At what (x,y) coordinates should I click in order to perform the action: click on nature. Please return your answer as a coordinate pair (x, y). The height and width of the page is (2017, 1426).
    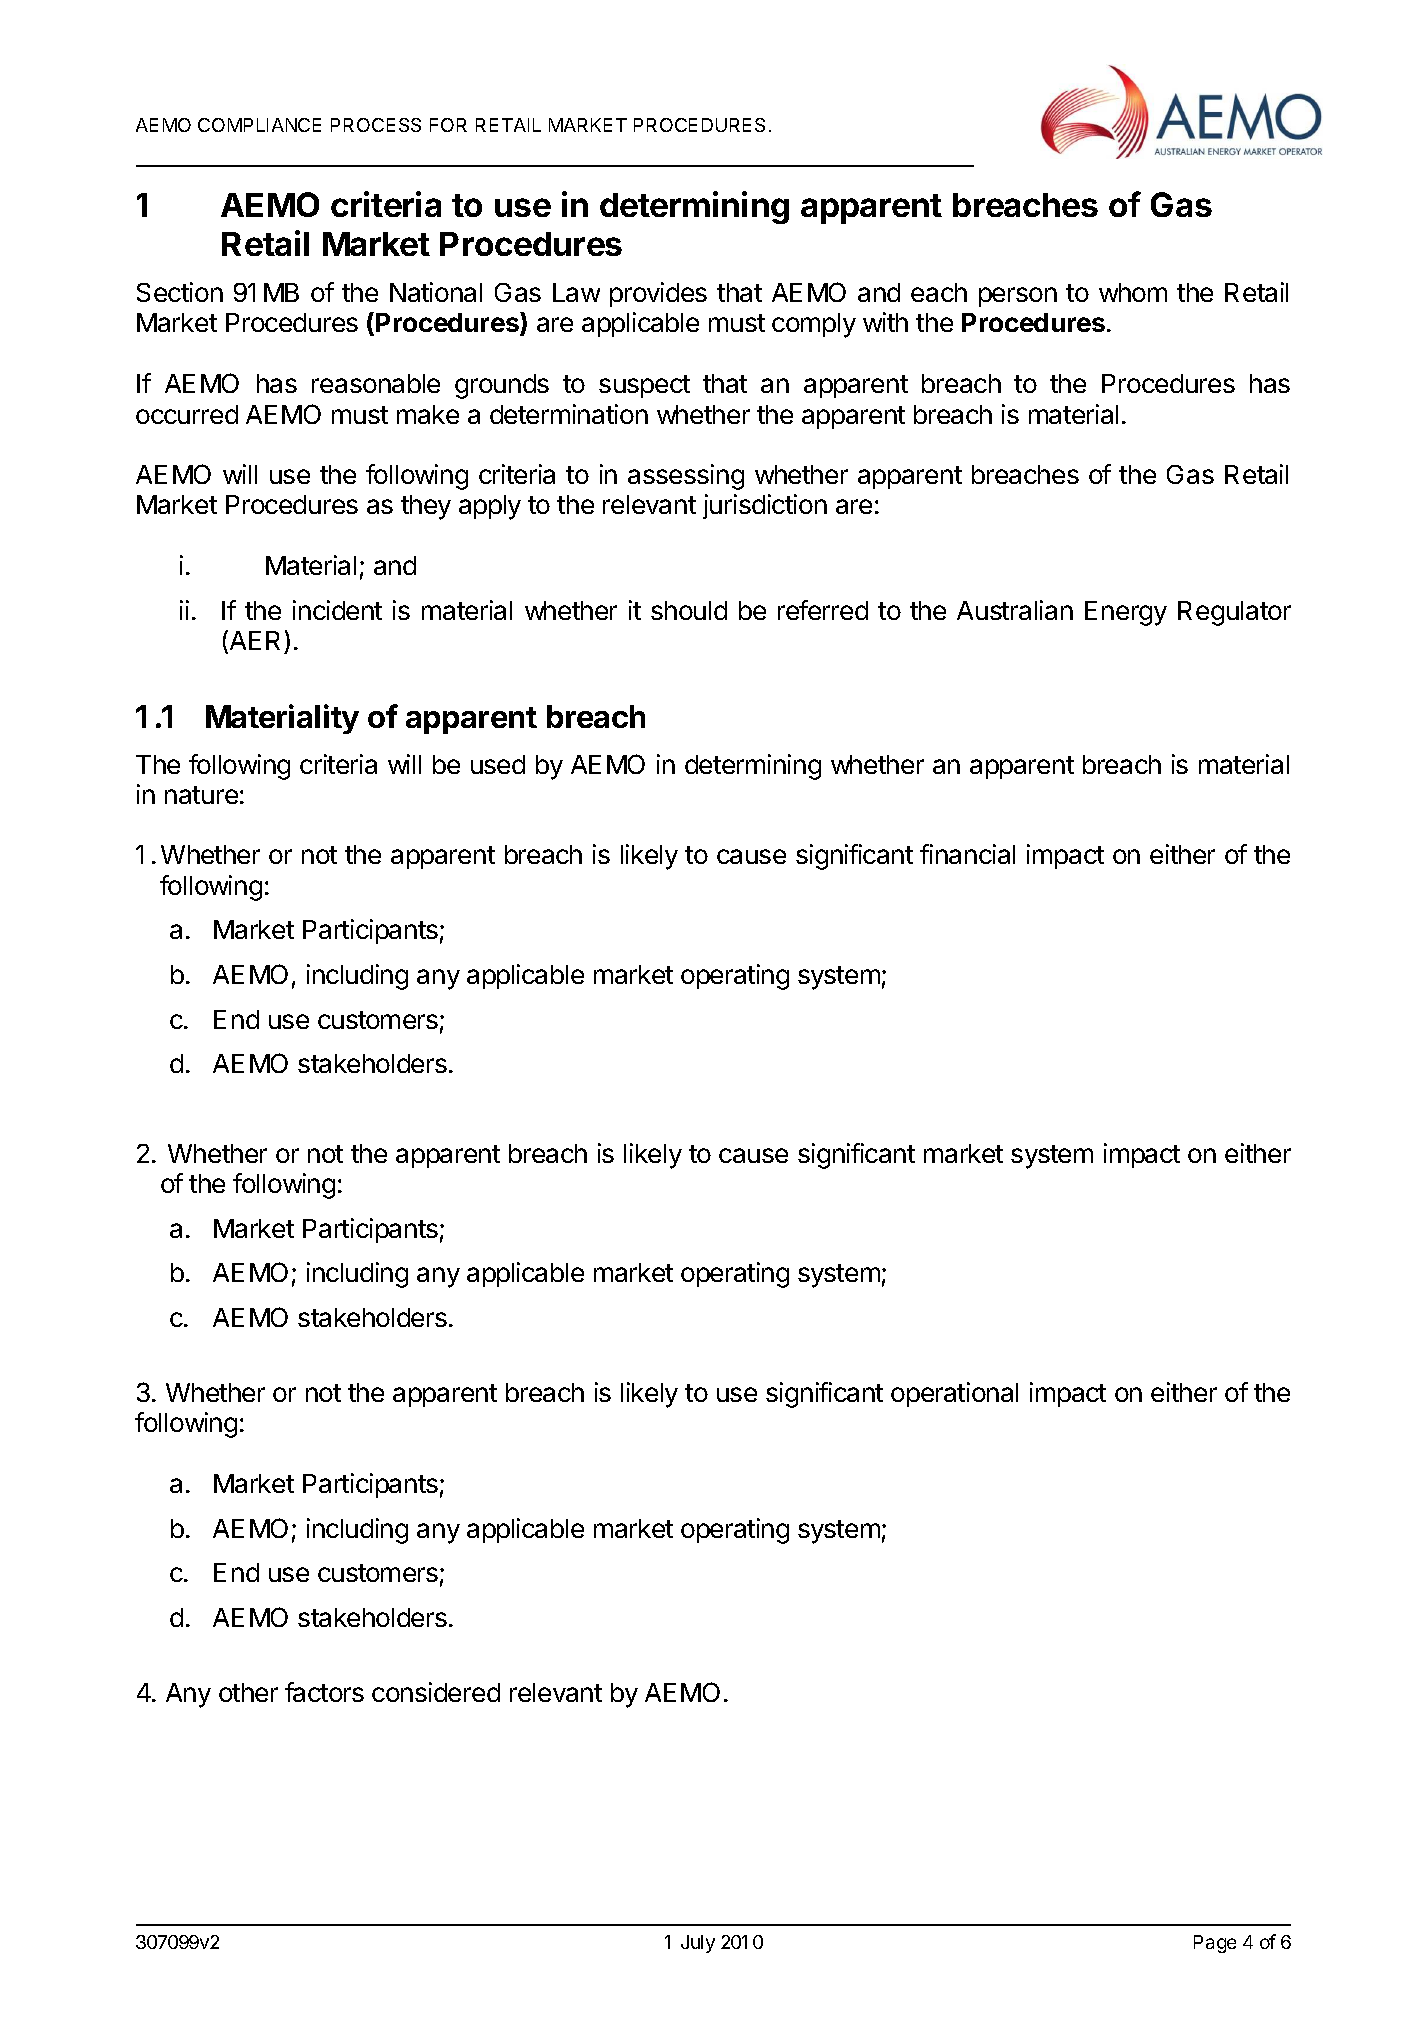
    Looking at the image, I should click on (201, 795).
